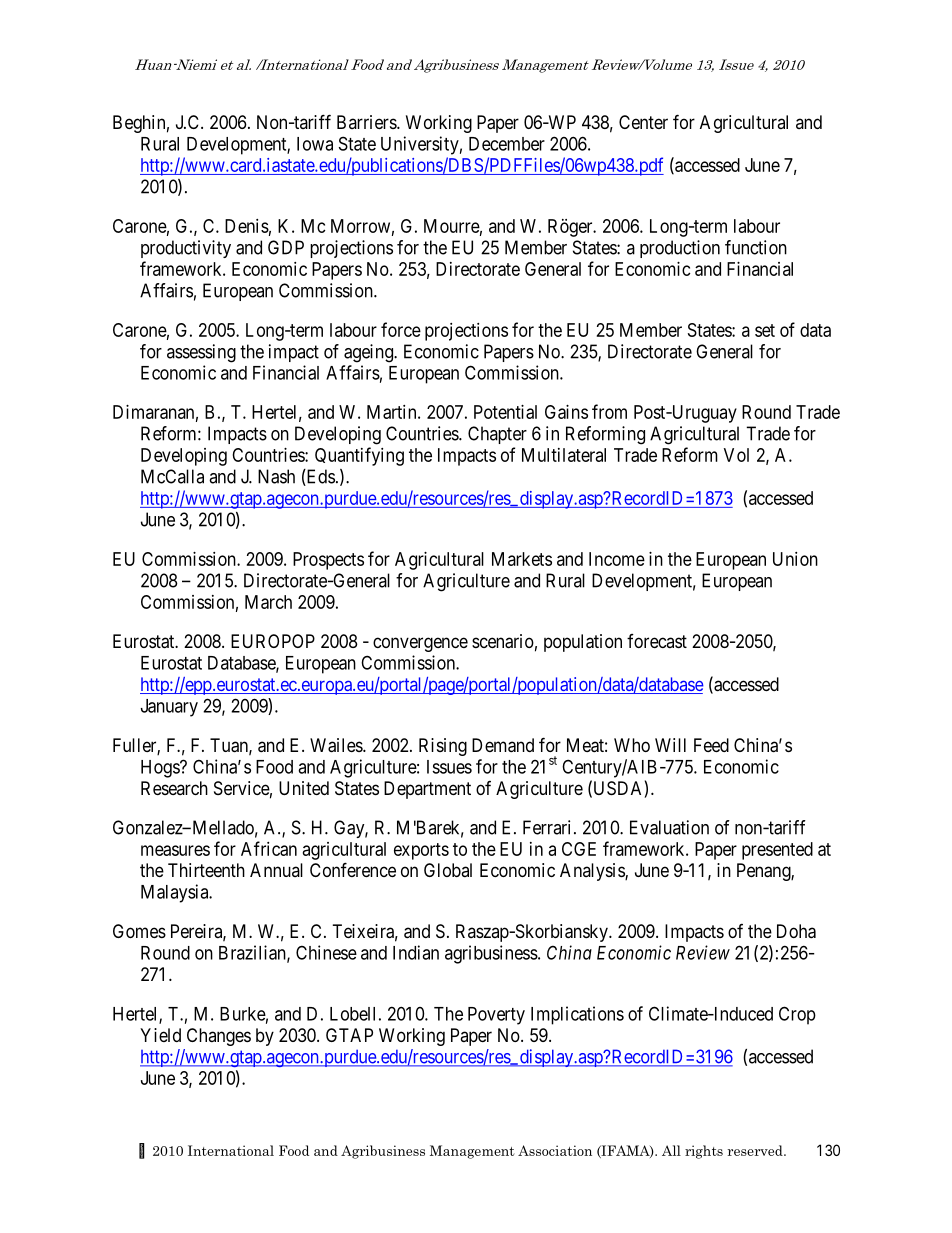 Image resolution: width=952 pixels, height=1233 pixels. I want to click on Thirteenth, so click(206, 870).
